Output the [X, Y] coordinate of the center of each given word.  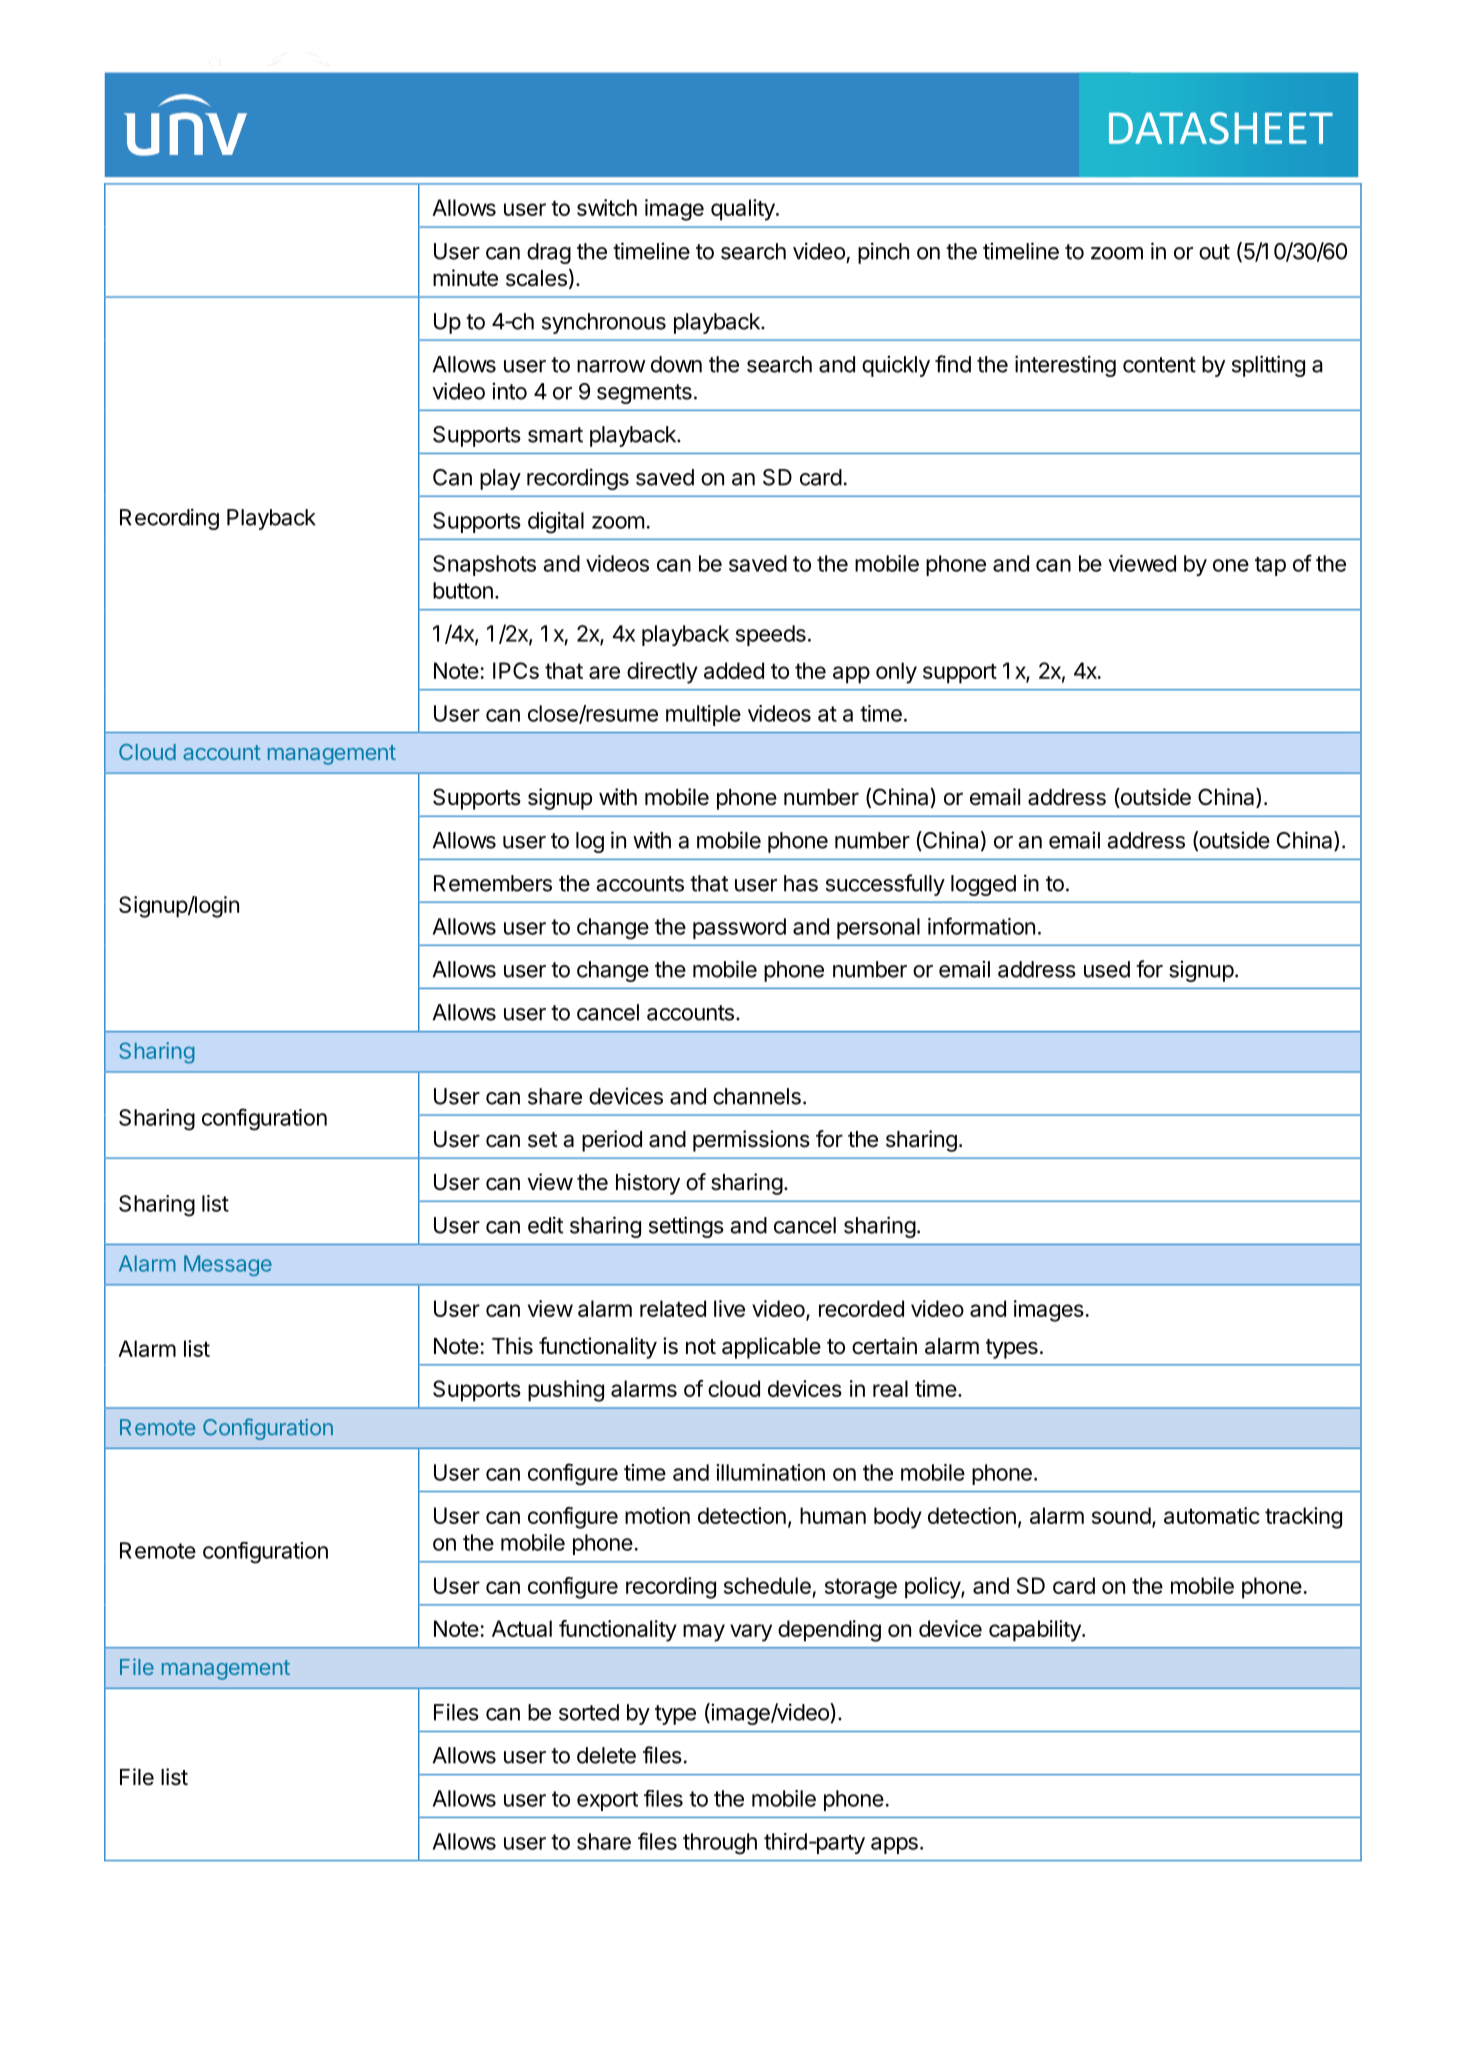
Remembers [493, 883]
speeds [771, 635]
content [1159, 365]
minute [465, 278]
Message [228, 1265]
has [801, 883]
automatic [1212, 1515]
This [512, 1346]
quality [744, 210]
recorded [861, 1308]
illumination [770, 1472]
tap [1270, 566]
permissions [751, 1141]
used [1107, 969]
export [607, 1801]
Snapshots [484, 565]
